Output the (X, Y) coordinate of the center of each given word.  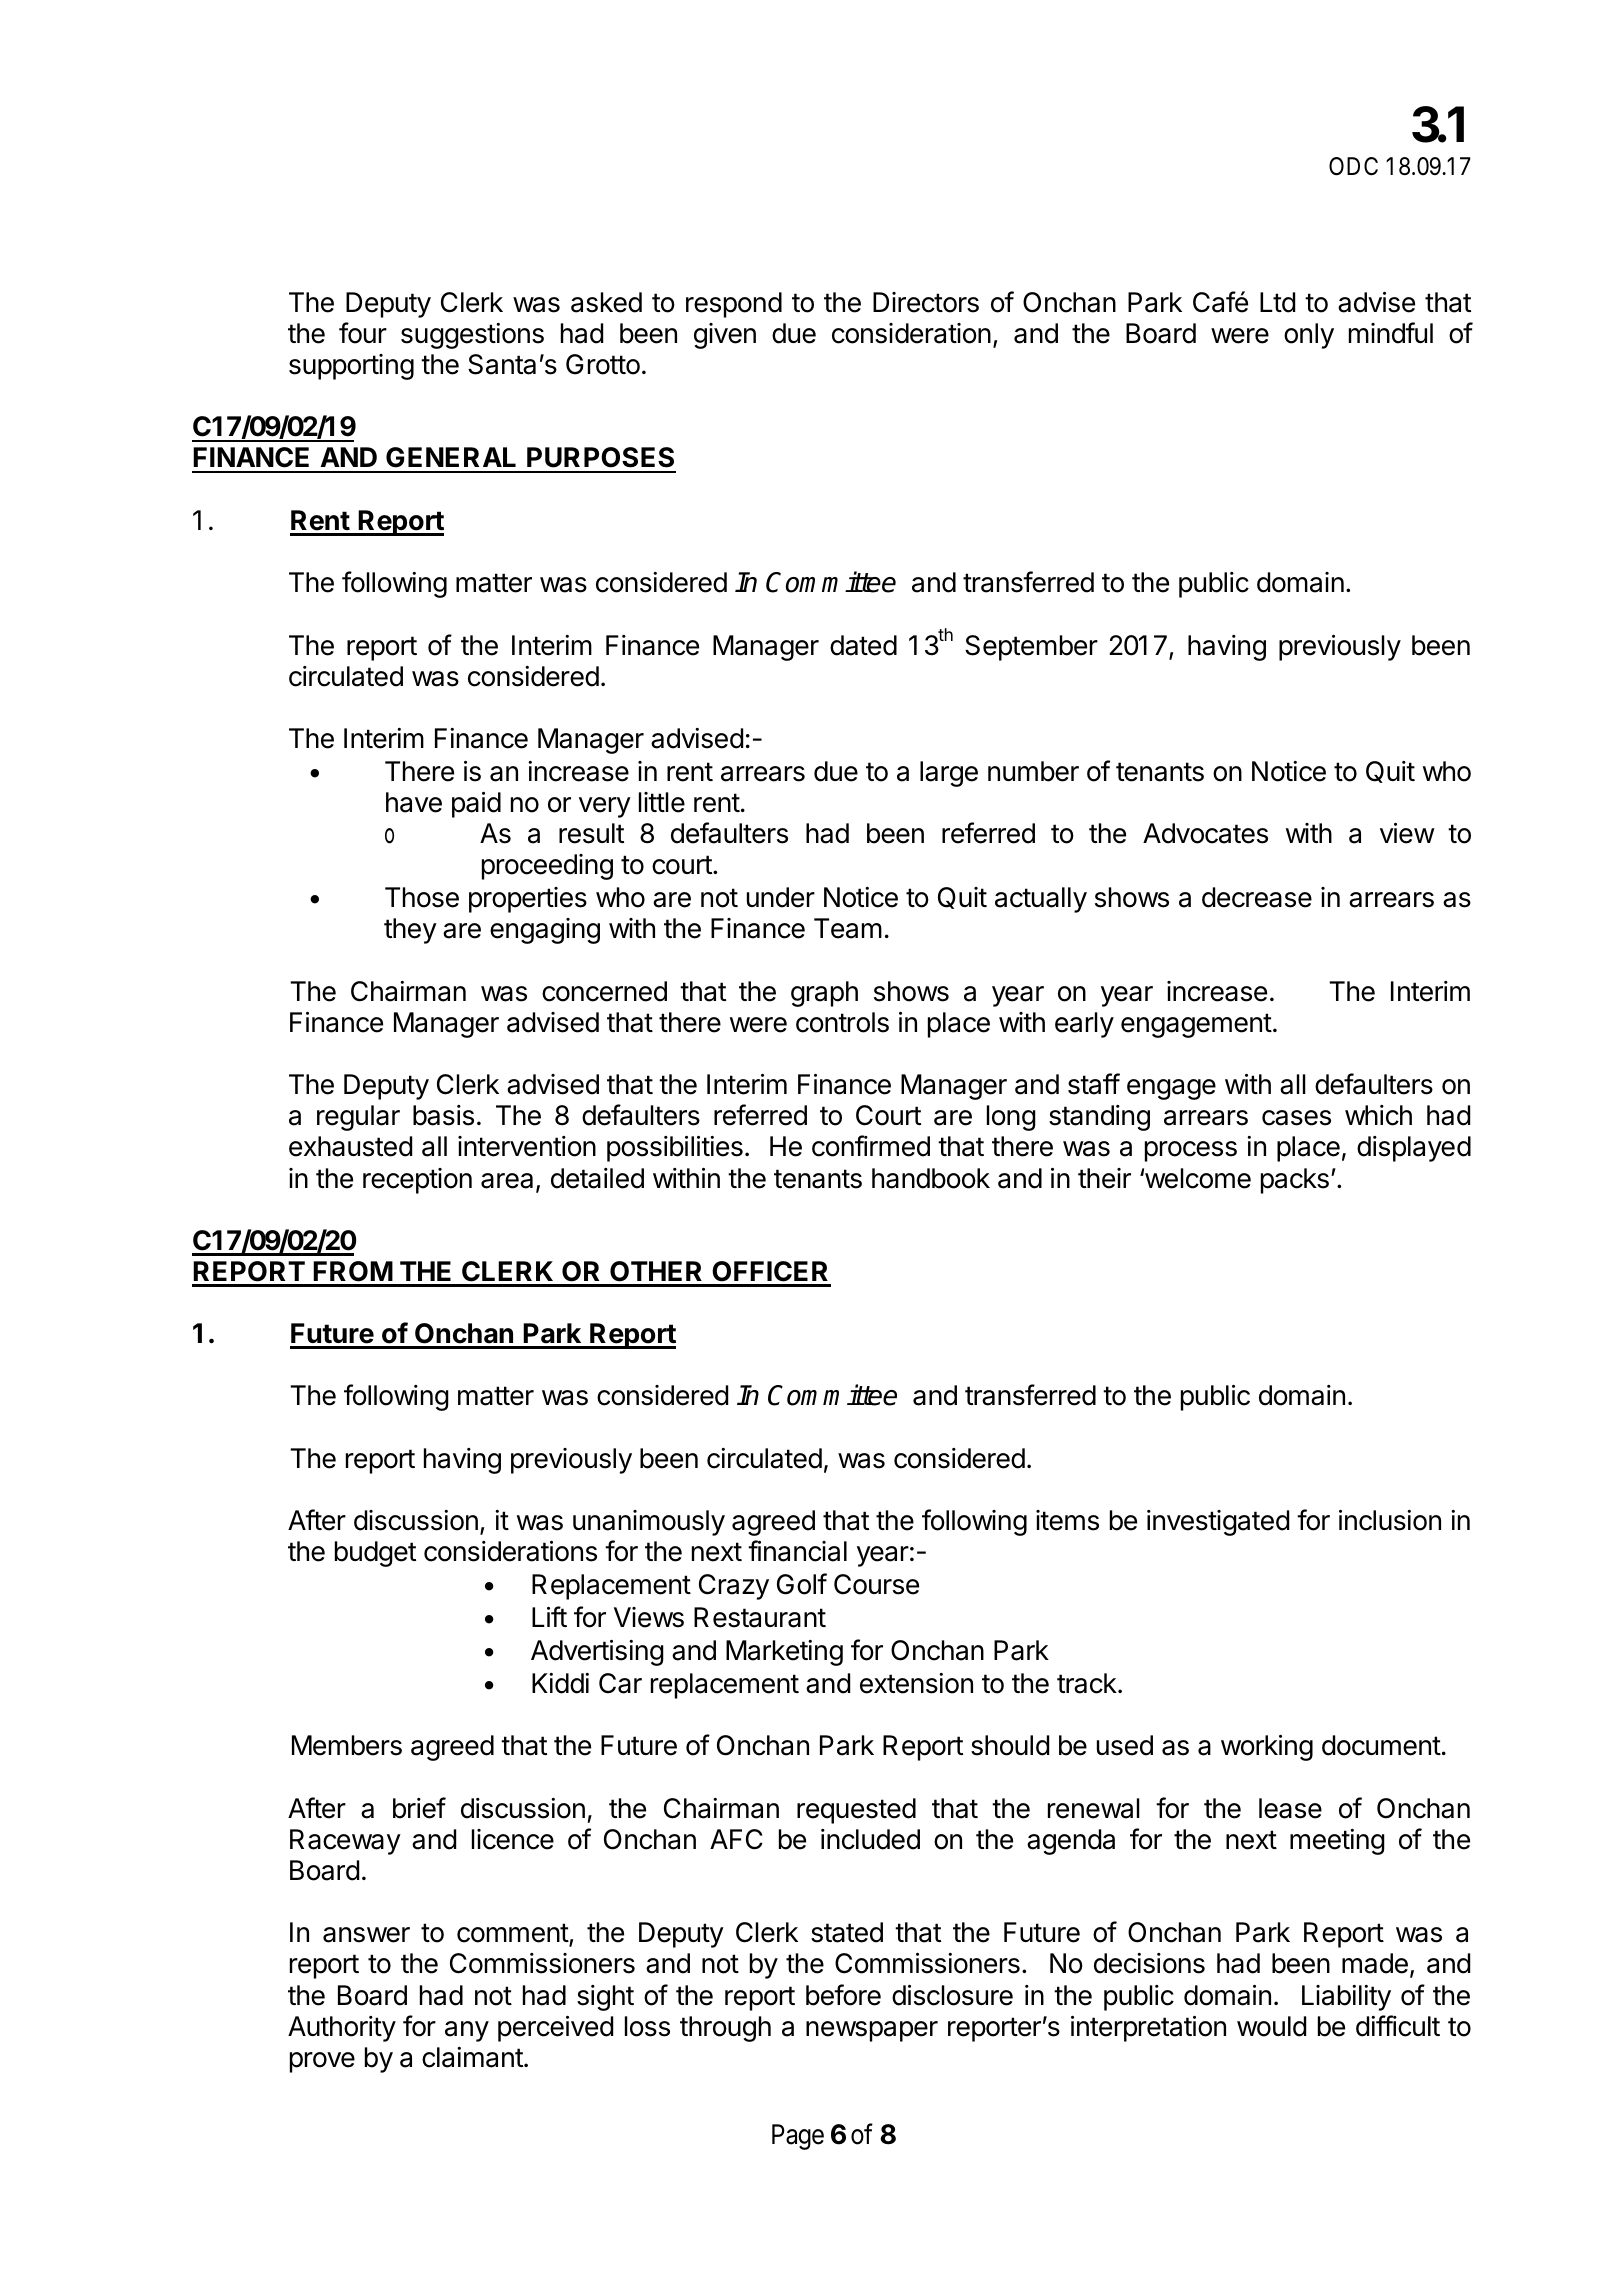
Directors (926, 302)
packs (1295, 1181)
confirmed (871, 1146)
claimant (472, 2057)
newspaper (872, 2031)
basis (443, 1115)
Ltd (1277, 302)
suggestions (472, 336)
